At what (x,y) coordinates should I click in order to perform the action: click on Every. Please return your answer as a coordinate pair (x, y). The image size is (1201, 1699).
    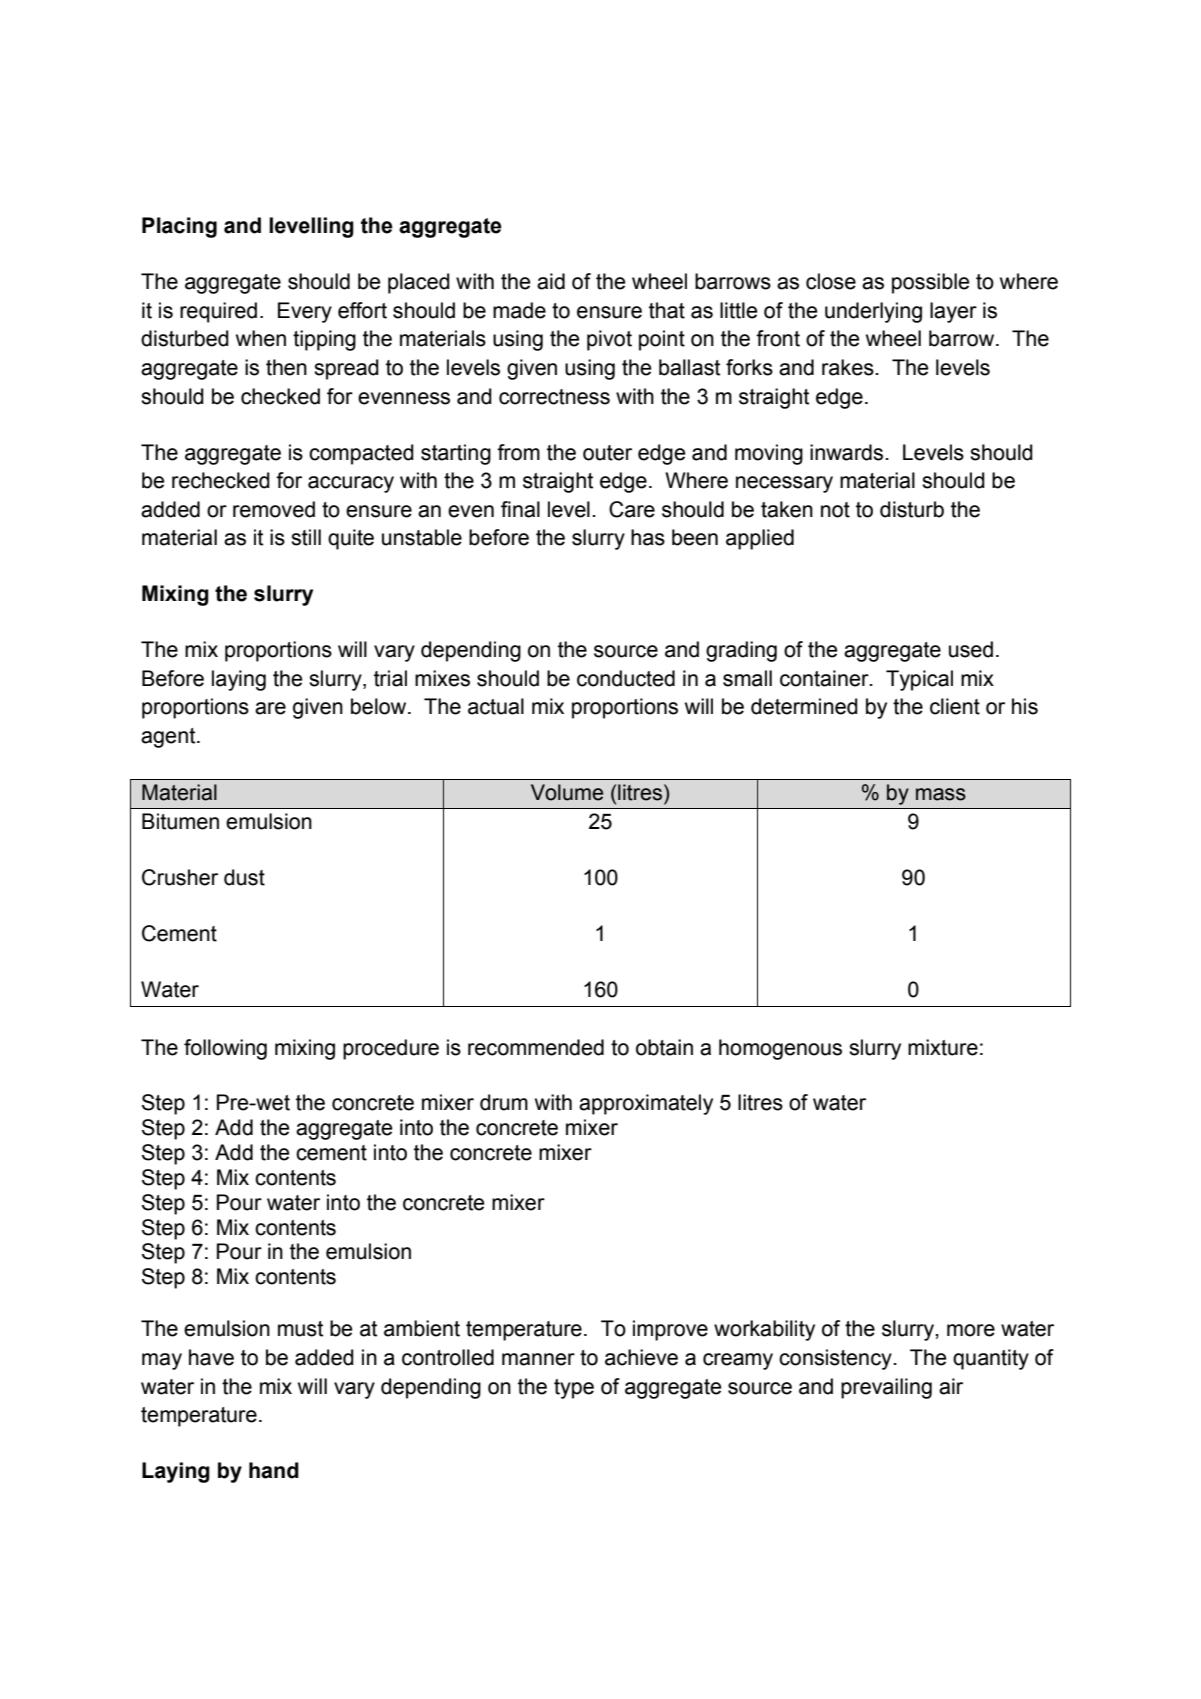
    Looking at the image, I should click on (305, 312).
